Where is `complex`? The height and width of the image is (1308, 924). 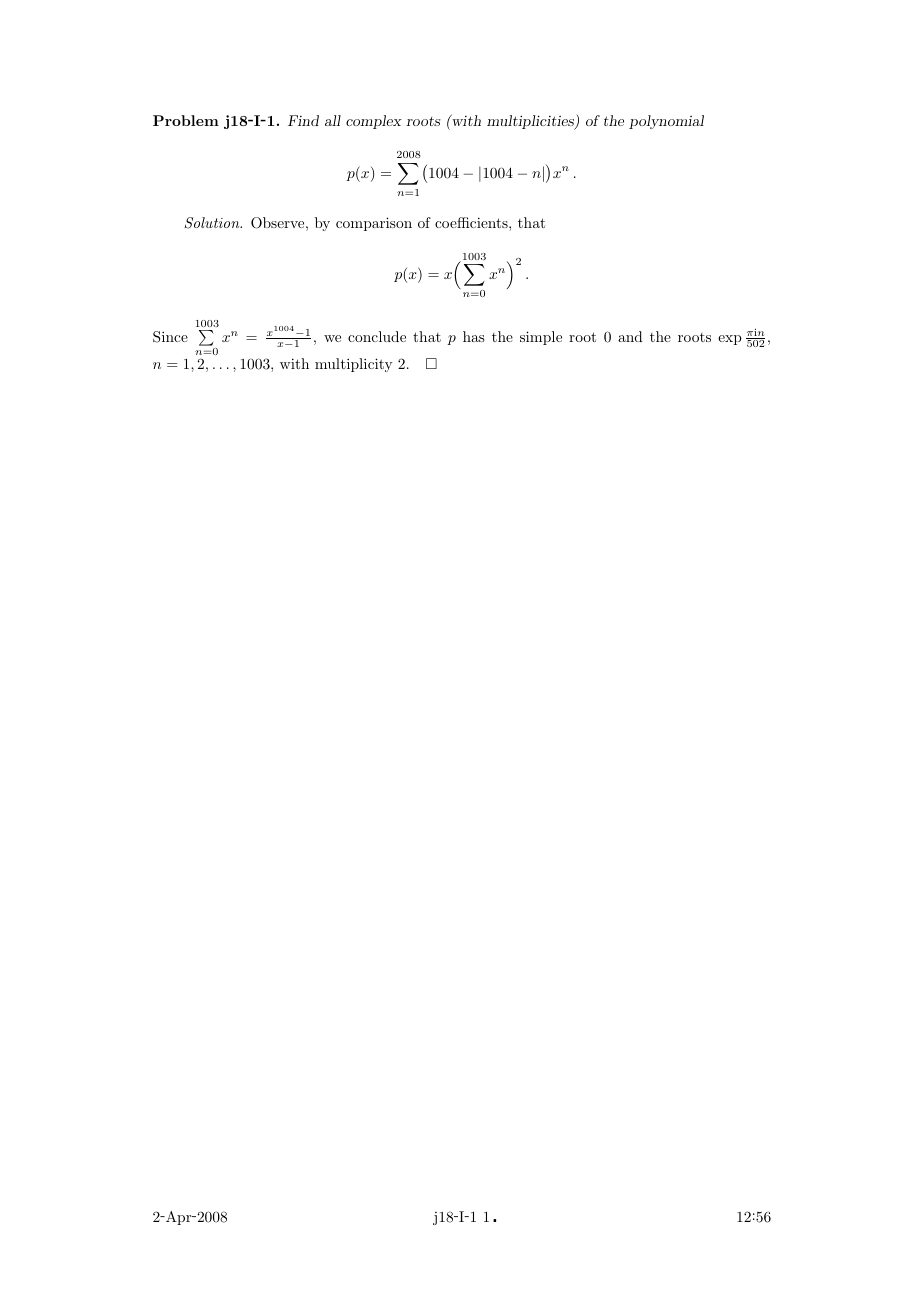 complex is located at coordinates (374, 122).
